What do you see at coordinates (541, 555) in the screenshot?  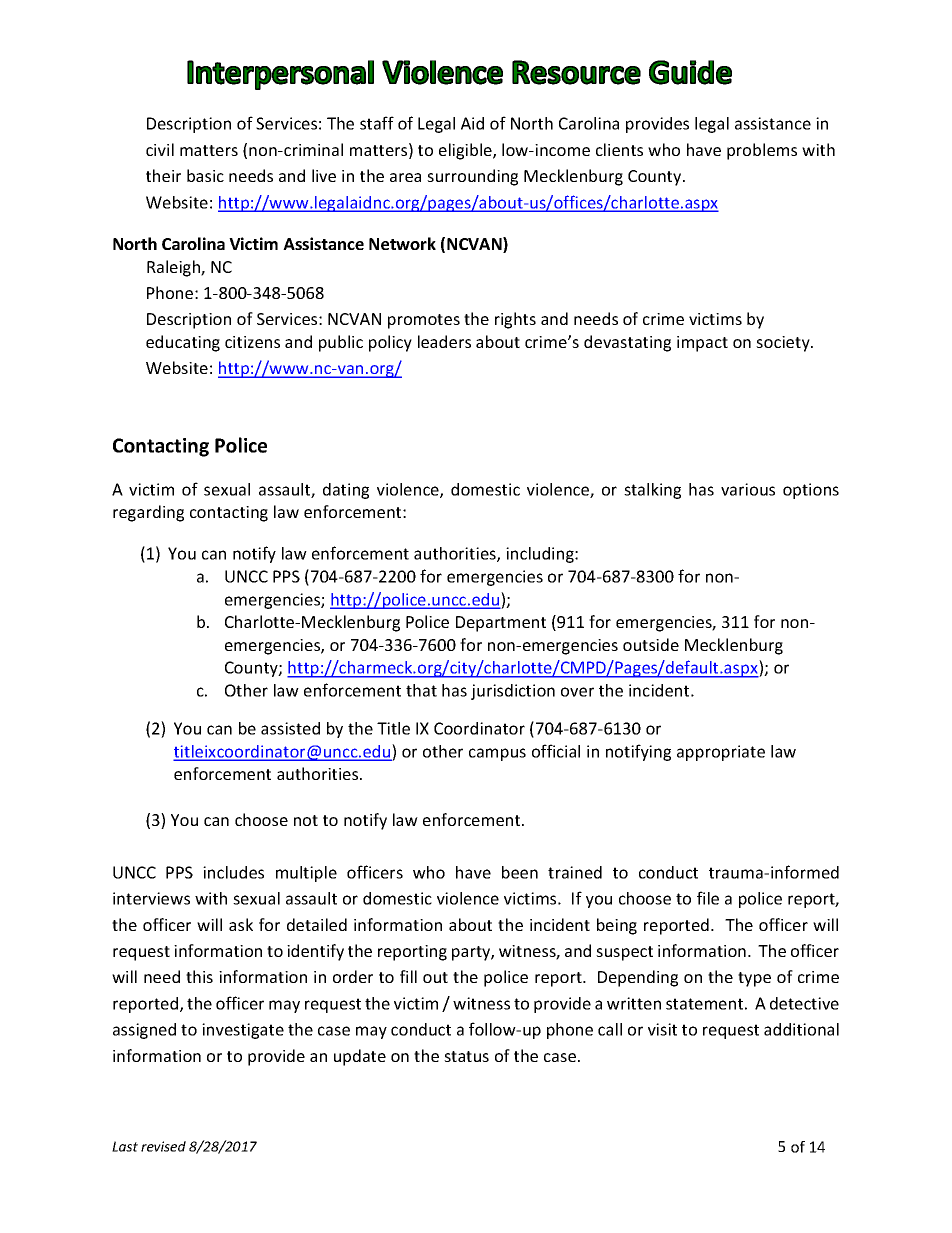 I see `including` at bounding box center [541, 555].
